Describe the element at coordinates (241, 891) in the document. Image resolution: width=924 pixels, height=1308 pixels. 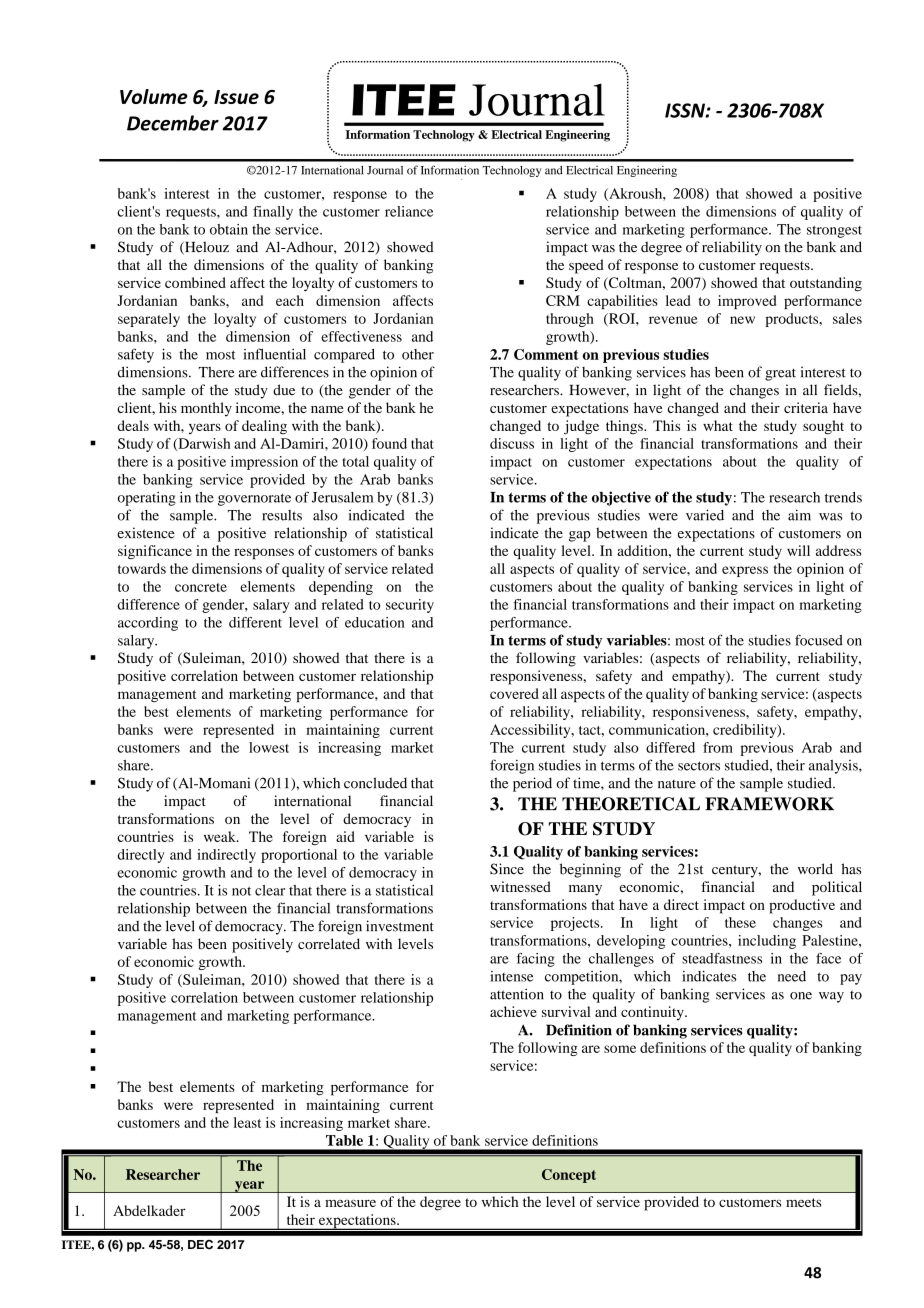
I see `not` at that location.
